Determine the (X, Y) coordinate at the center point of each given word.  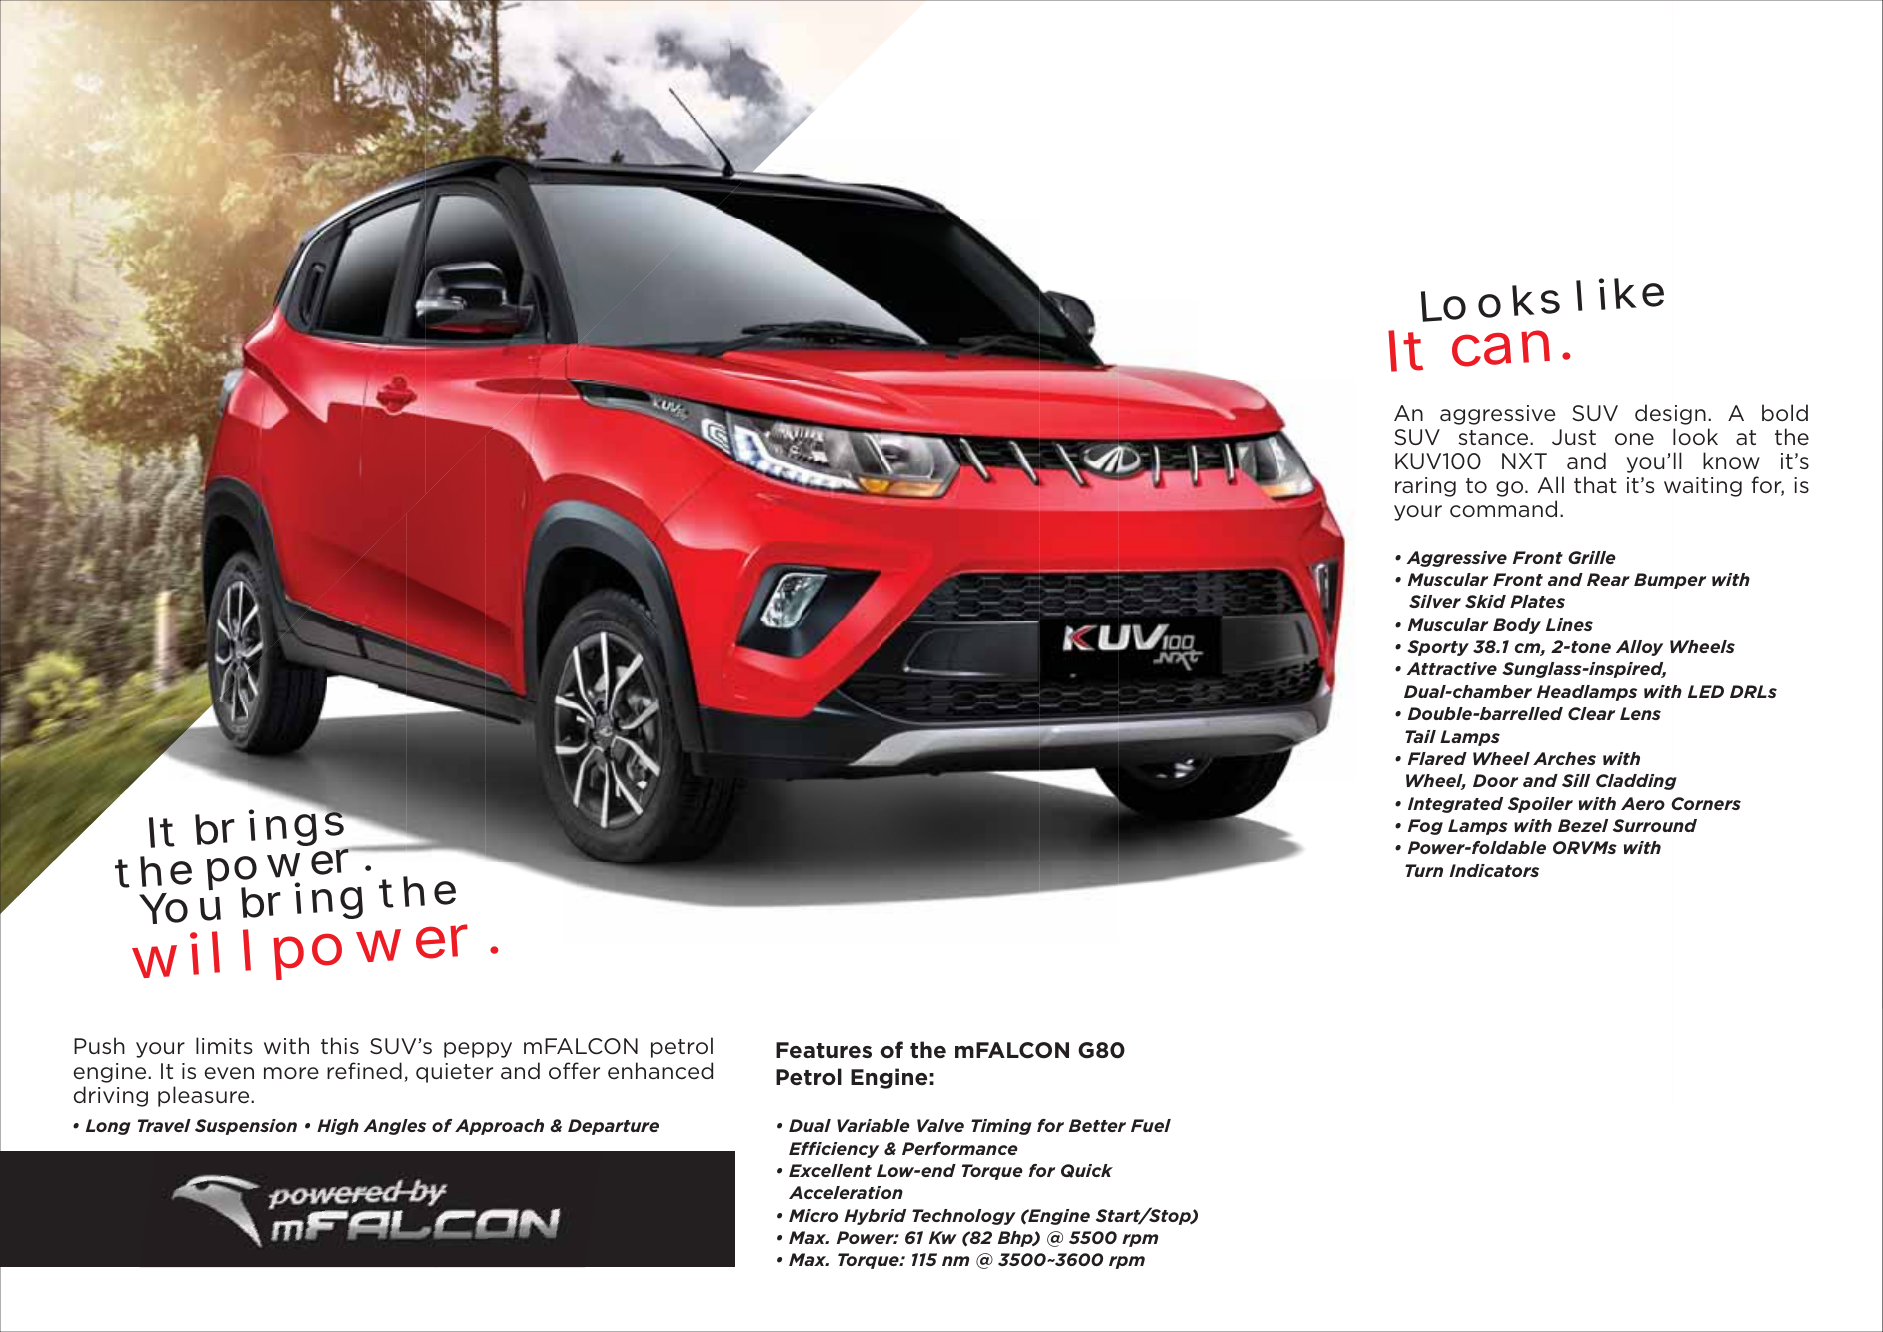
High (338, 1127)
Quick (1087, 1171)
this (340, 1045)
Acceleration (846, 1192)
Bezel (1583, 825)
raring (1425, 487)
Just (1574, 437)
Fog (1425, 827)
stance (1494, 437)
